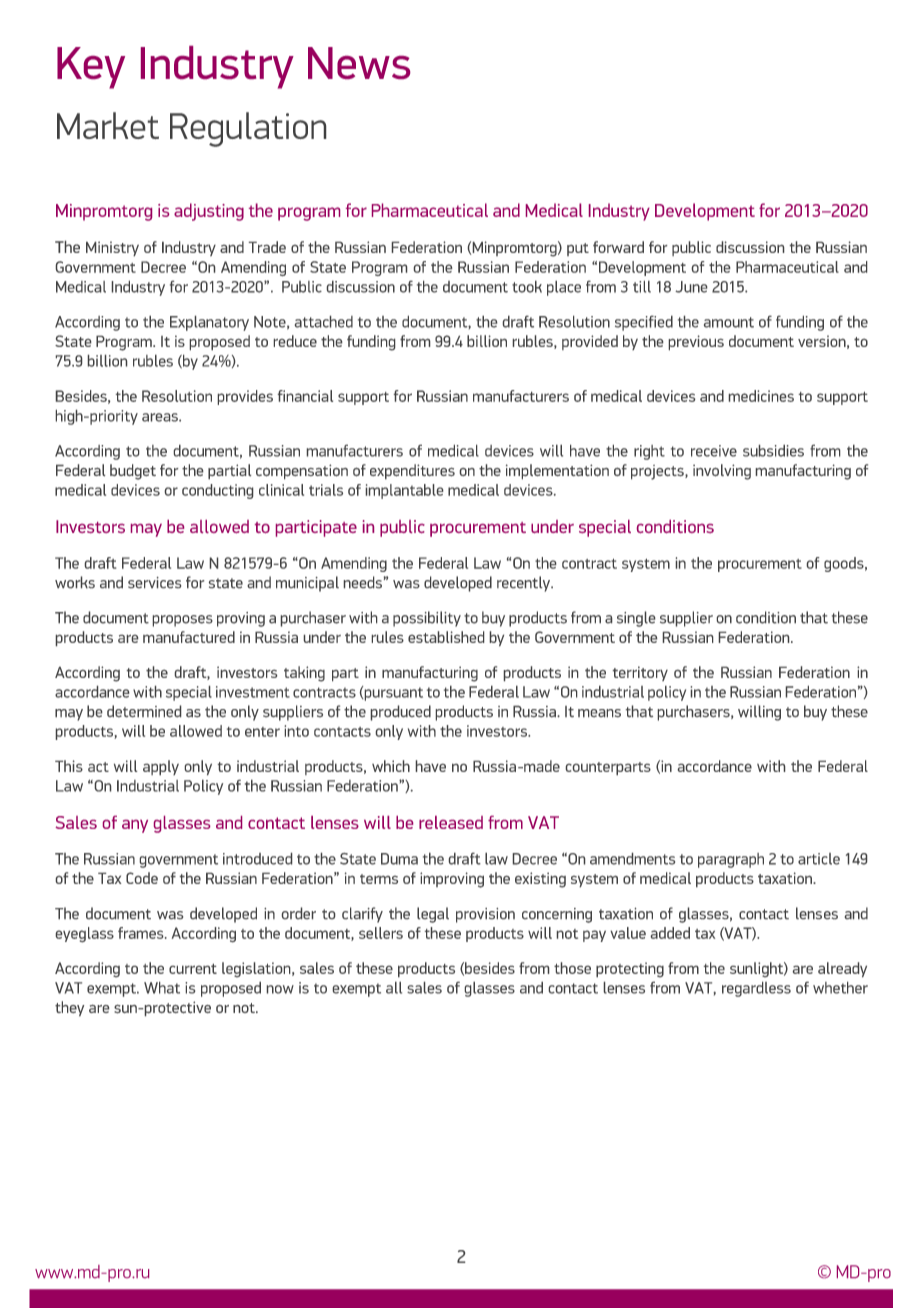 The height and width of the screenshot is (1308, 924). Describe the element at coordinates (108, 125) in the screenshot. I see `Market` at that location.
